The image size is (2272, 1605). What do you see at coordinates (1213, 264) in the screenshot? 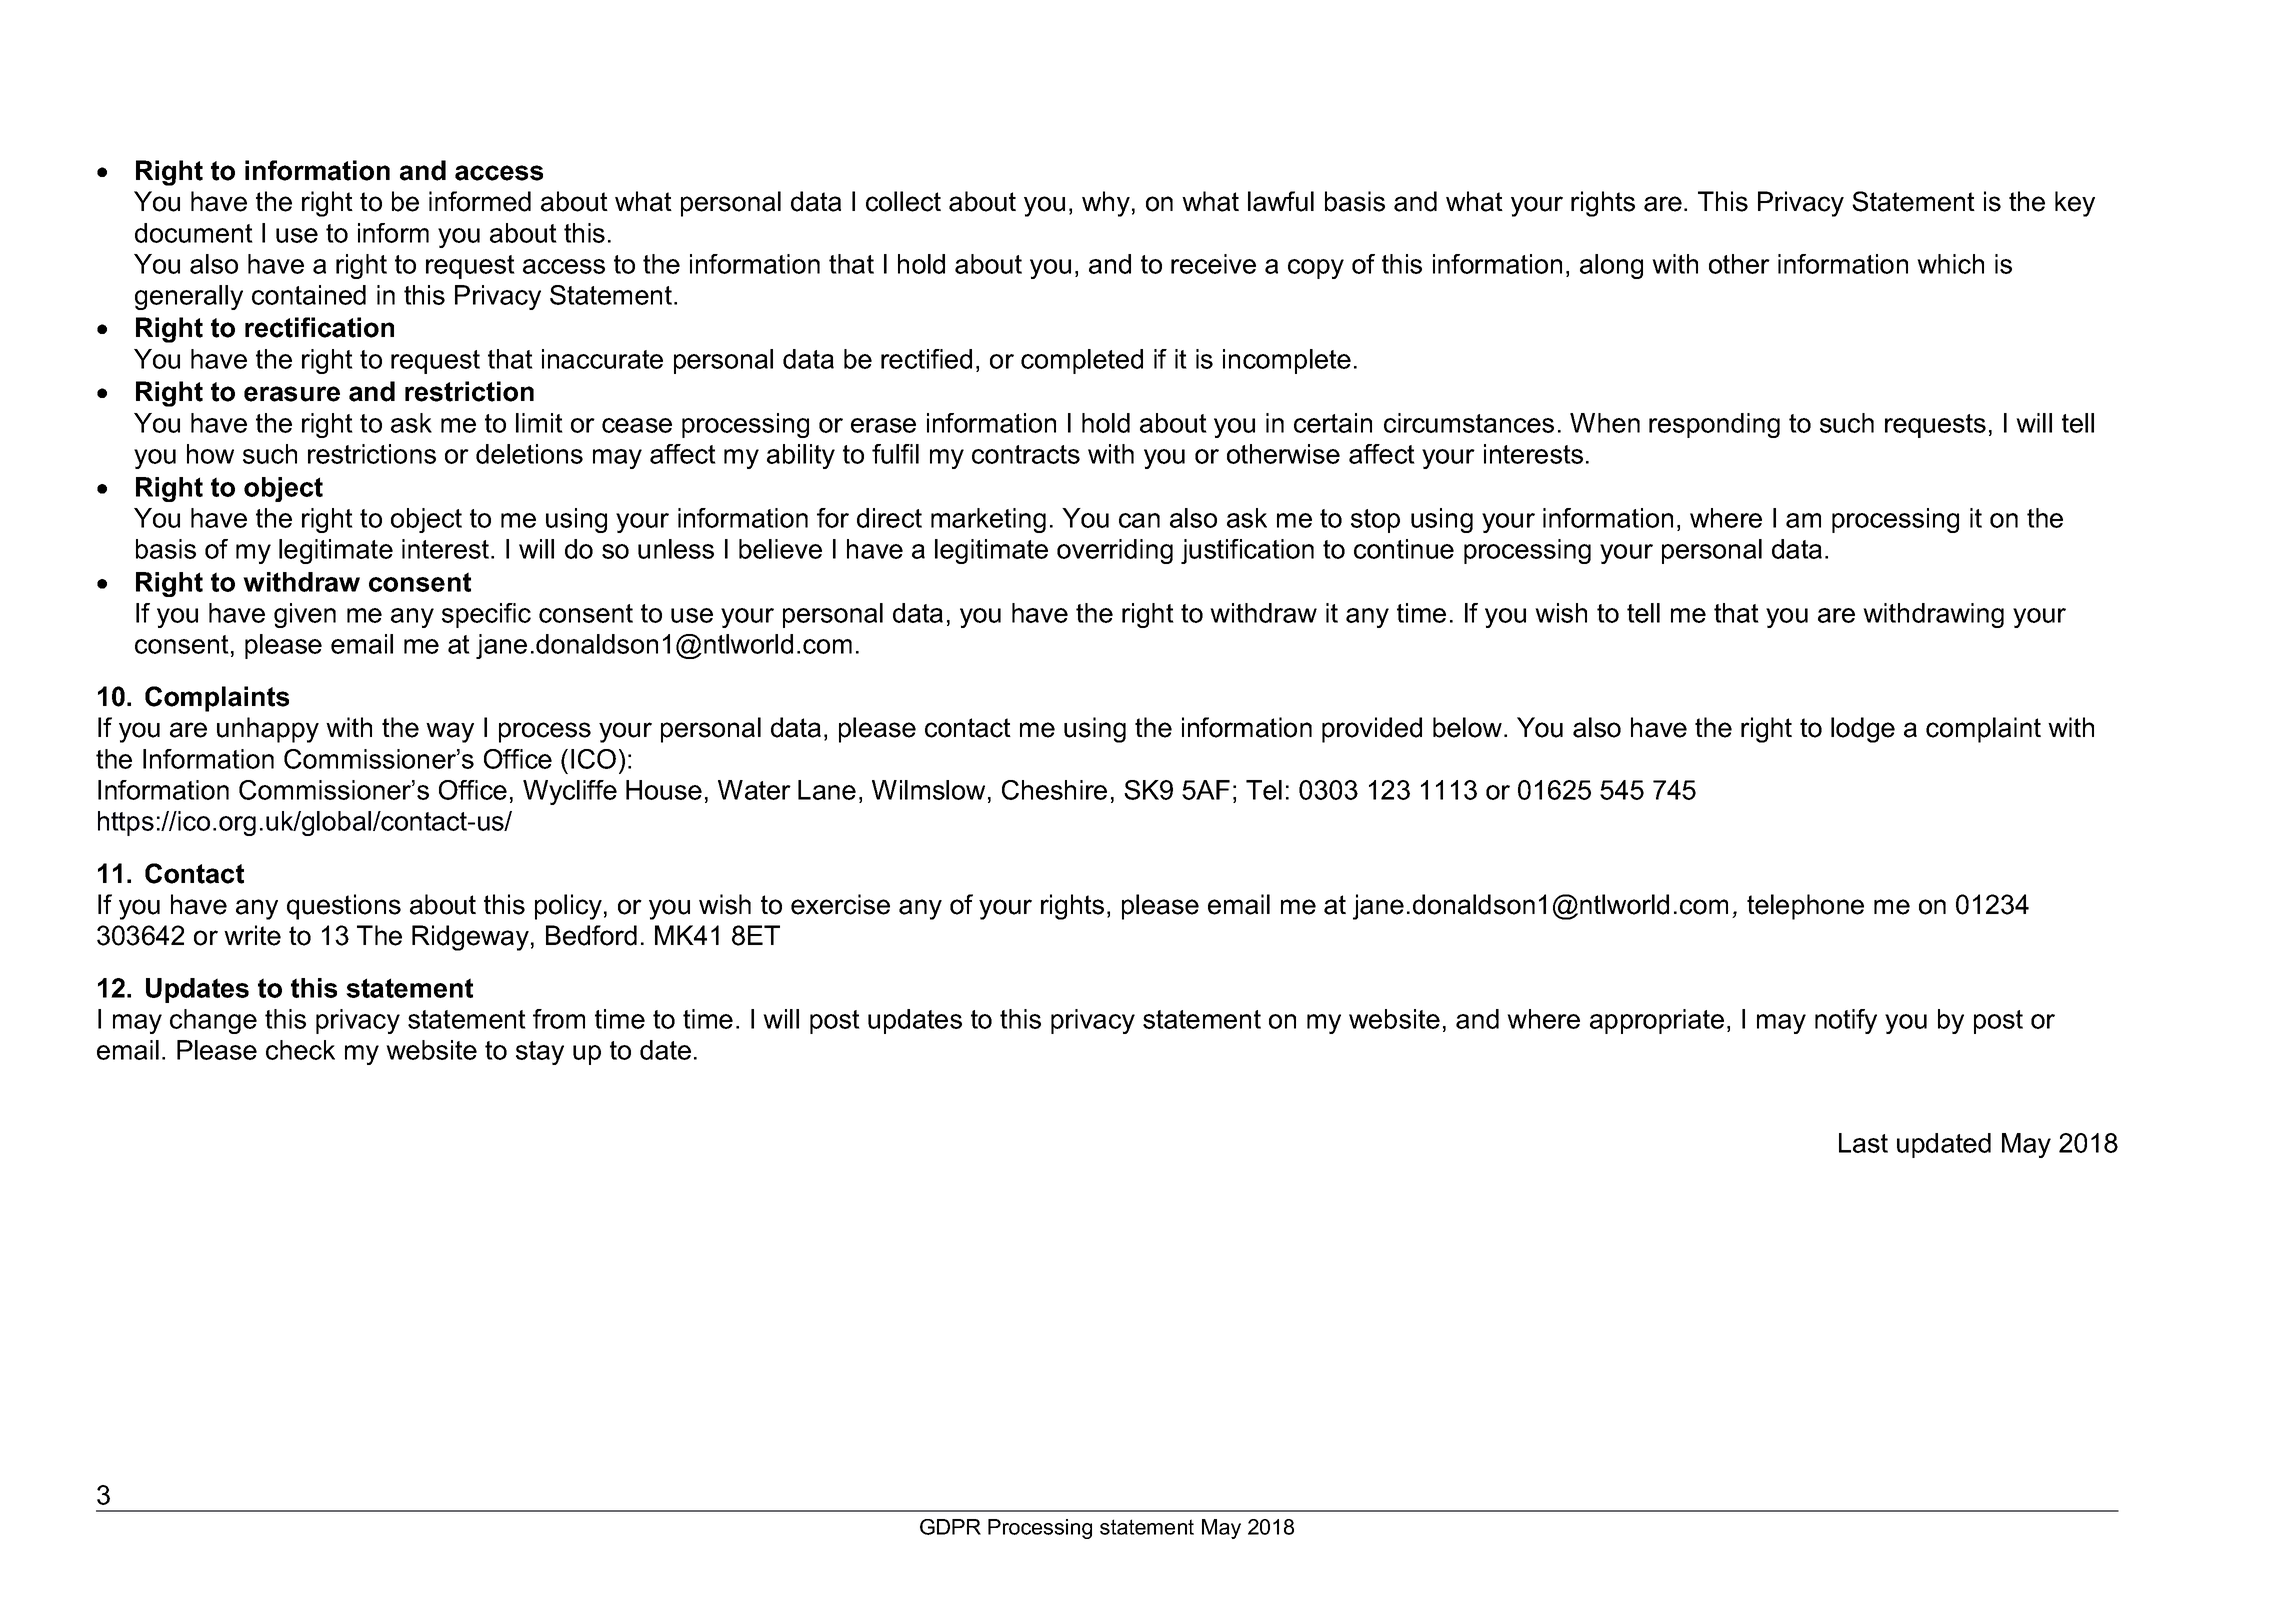
I see `receive` at bounding box center [1213, 264].
